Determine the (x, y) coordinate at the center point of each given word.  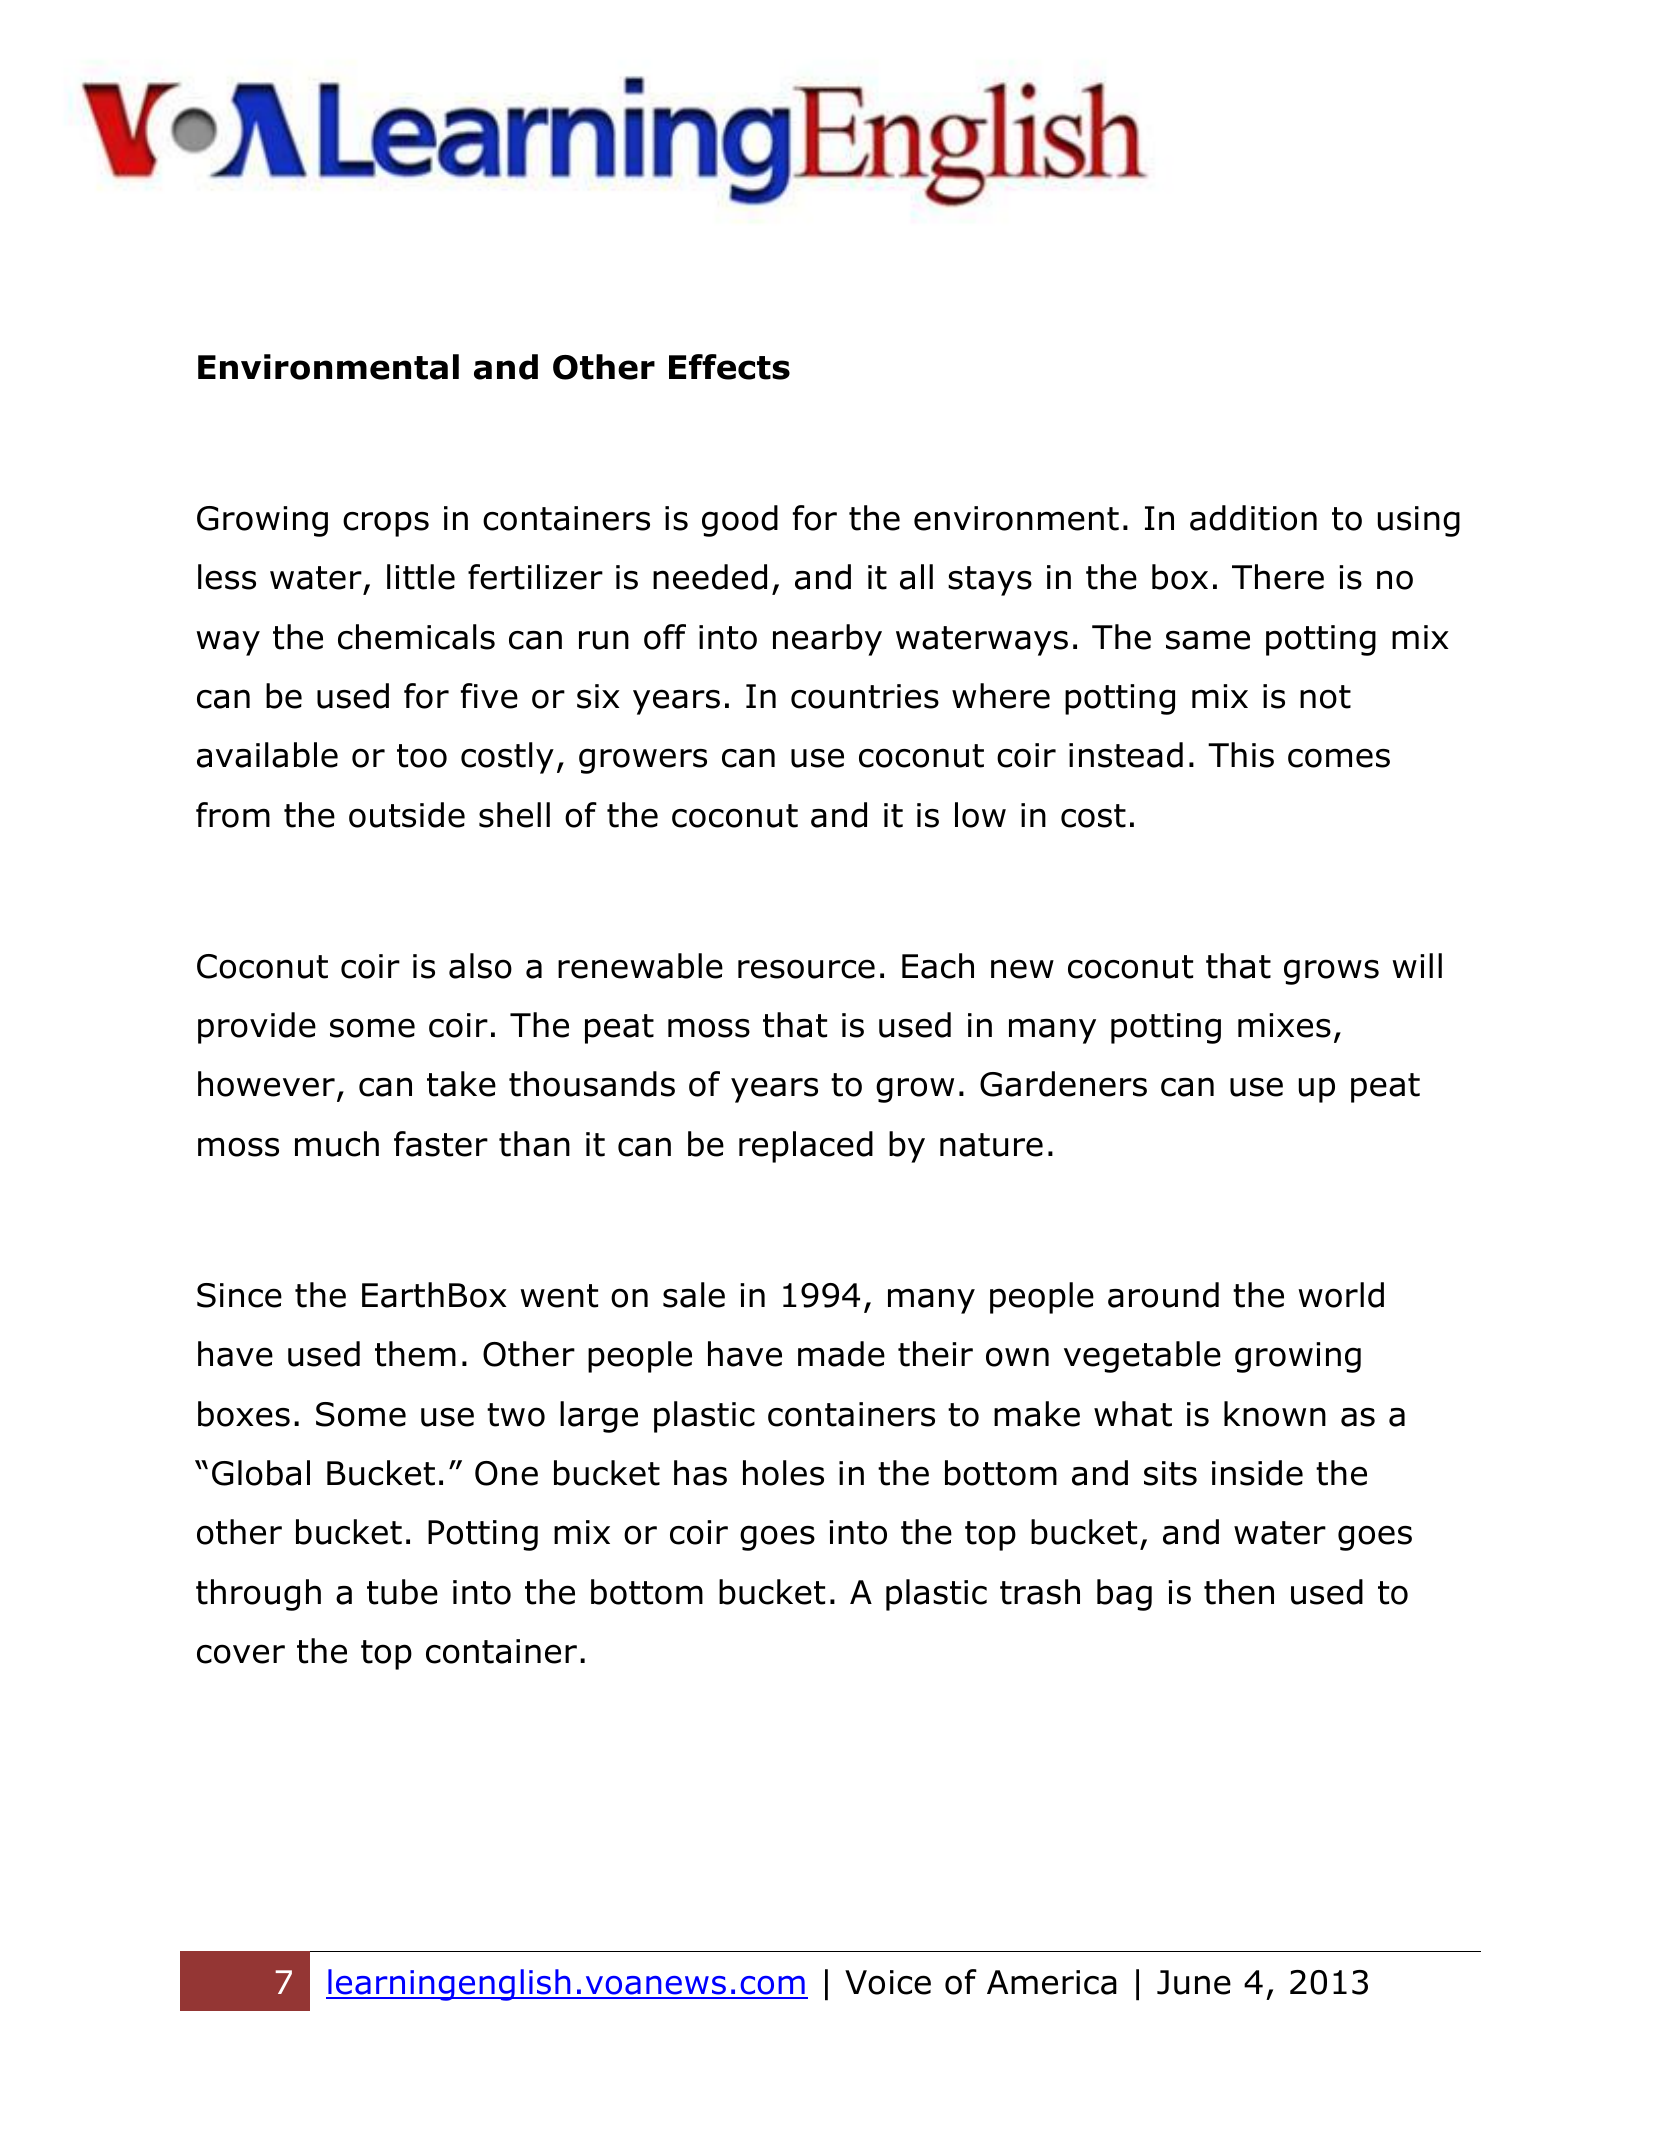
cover (241, 1654)
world (1341, 1295)
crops (386, 524)
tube (402, 1592)
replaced (806, 1147)
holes (783, 1473)
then (1239, 1592)
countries (865, 696)
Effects (729, 367)
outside (407, 815)
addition (1253, 518)
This (1241, 755)
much (337, 1144)
